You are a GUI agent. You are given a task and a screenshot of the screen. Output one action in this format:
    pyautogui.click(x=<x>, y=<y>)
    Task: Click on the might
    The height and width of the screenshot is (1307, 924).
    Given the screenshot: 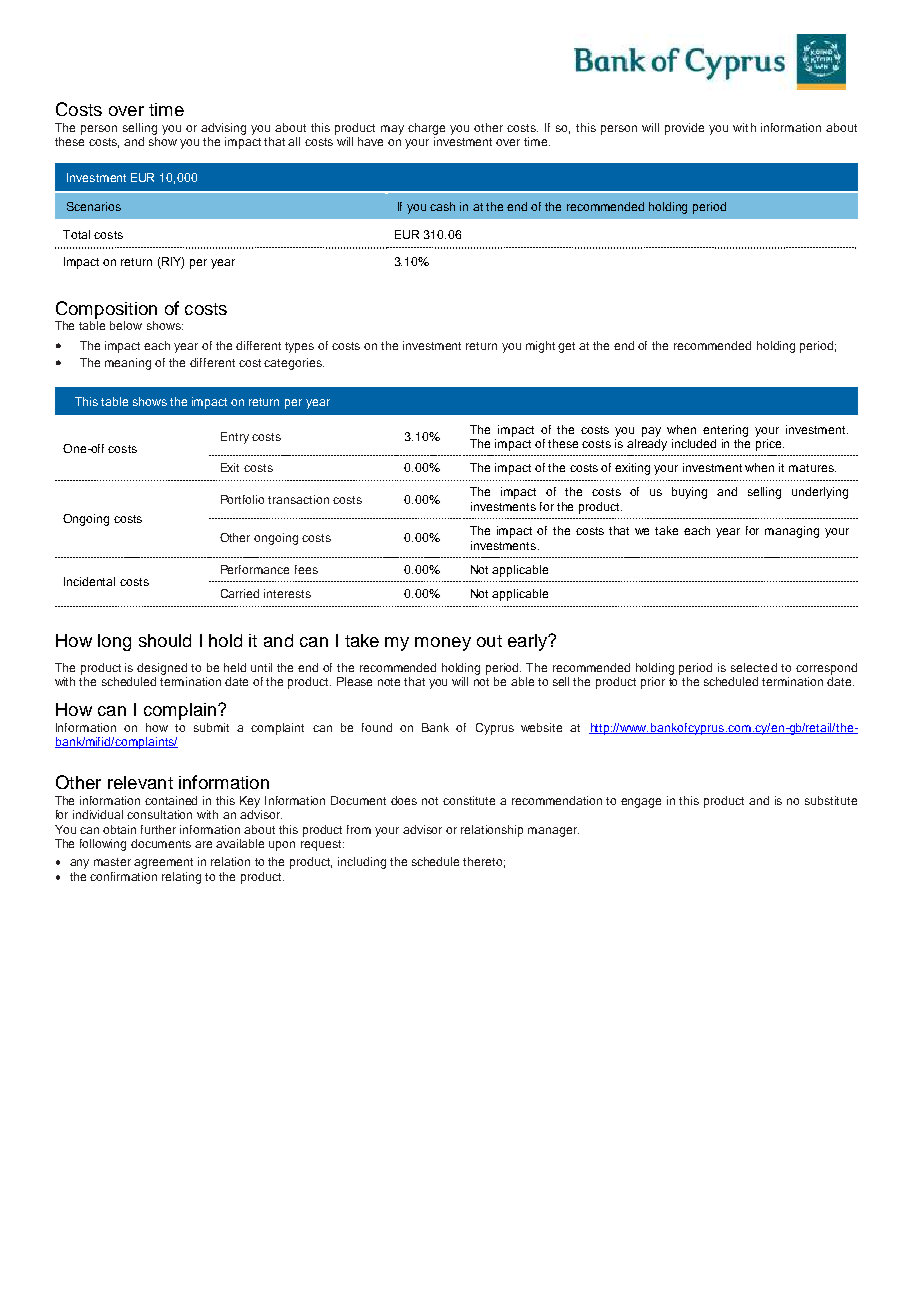 What is the action you would take?
    pyautogui.click(x=540, y=347)
